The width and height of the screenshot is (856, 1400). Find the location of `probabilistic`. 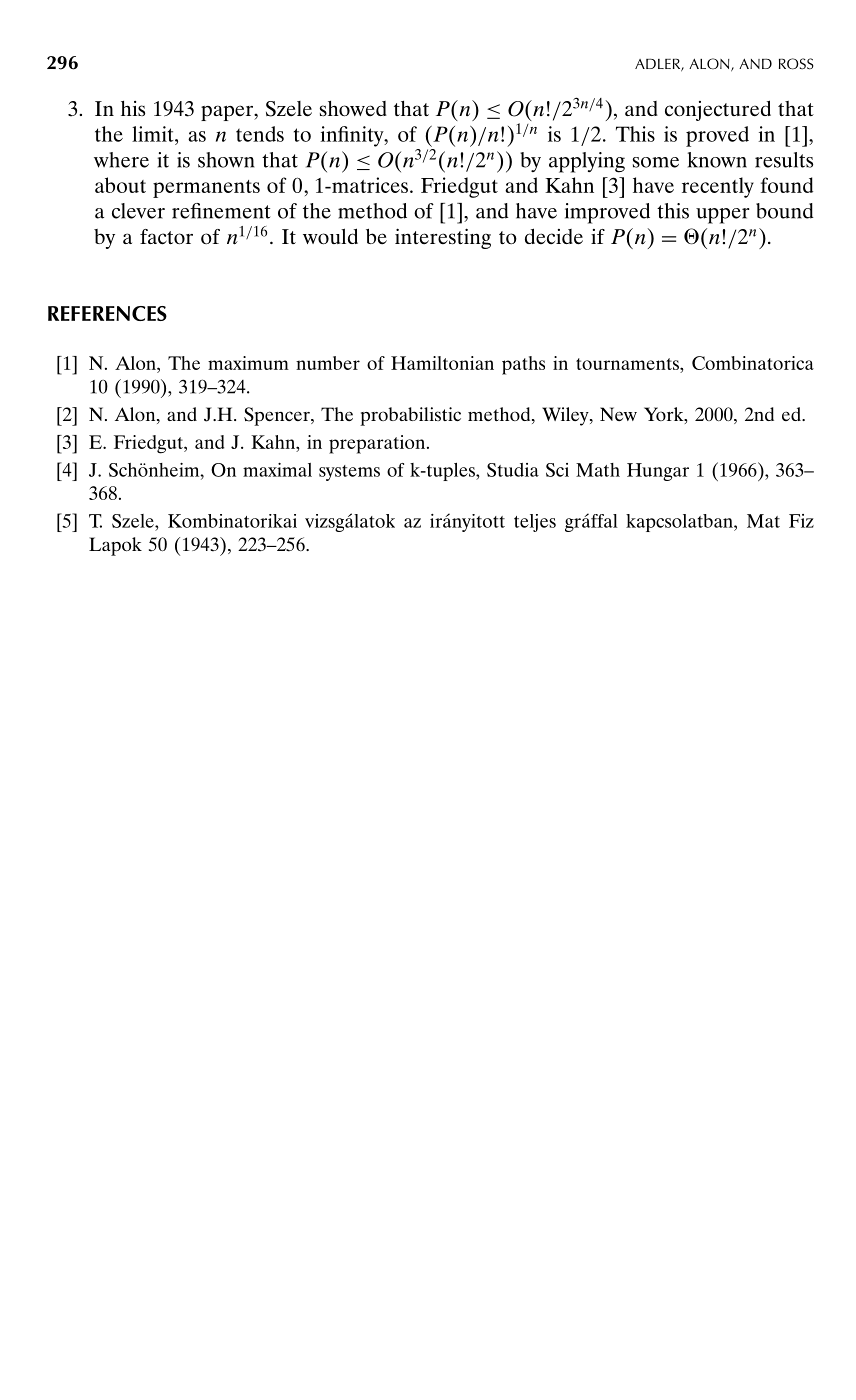

probabilistic is located at coordinates (410, 416).
